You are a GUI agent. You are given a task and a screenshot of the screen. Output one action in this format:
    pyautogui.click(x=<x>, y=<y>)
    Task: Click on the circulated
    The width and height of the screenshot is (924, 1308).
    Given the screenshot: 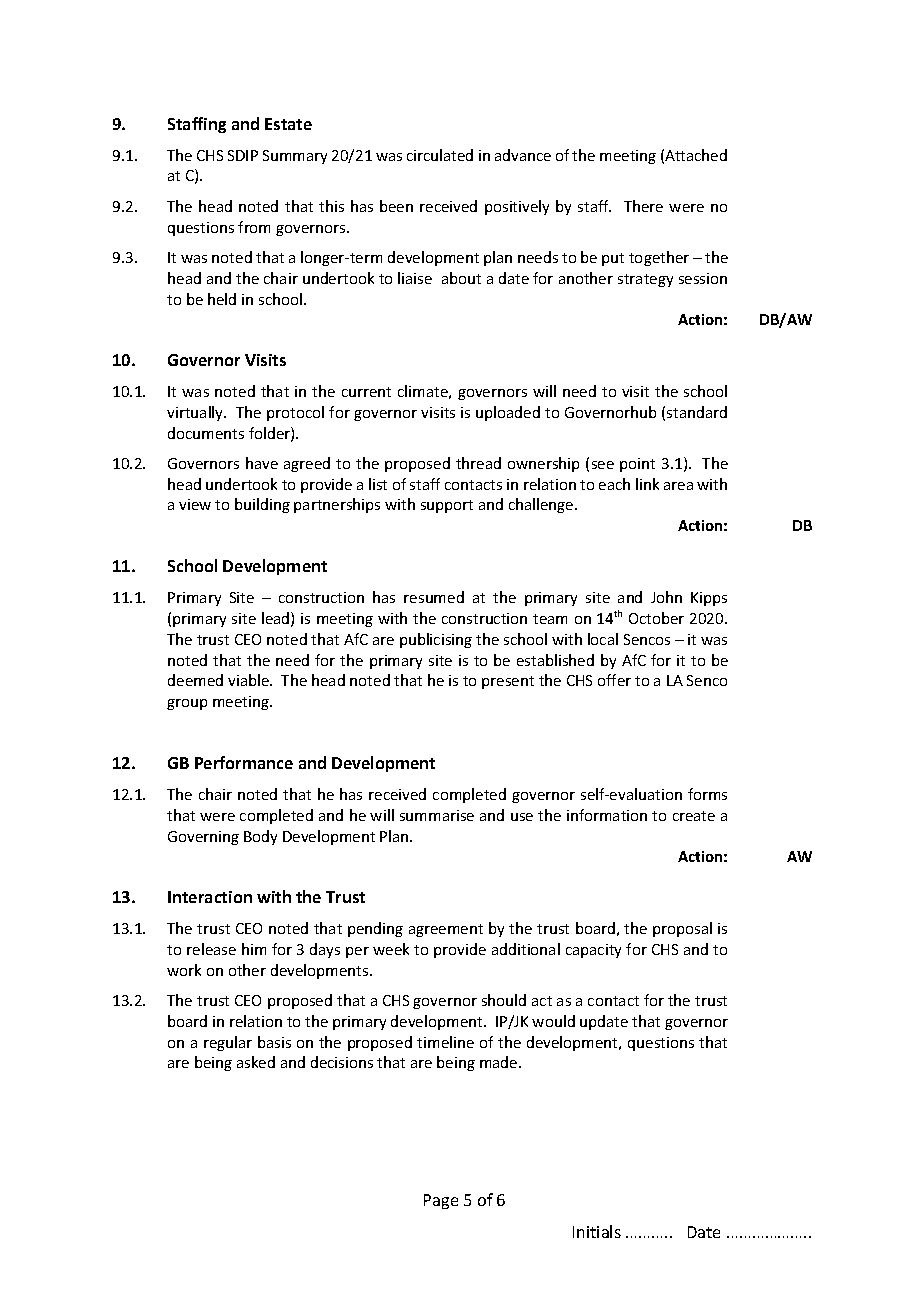 What is the action you would take?
    pyautogui.click(x=440, y=155)
